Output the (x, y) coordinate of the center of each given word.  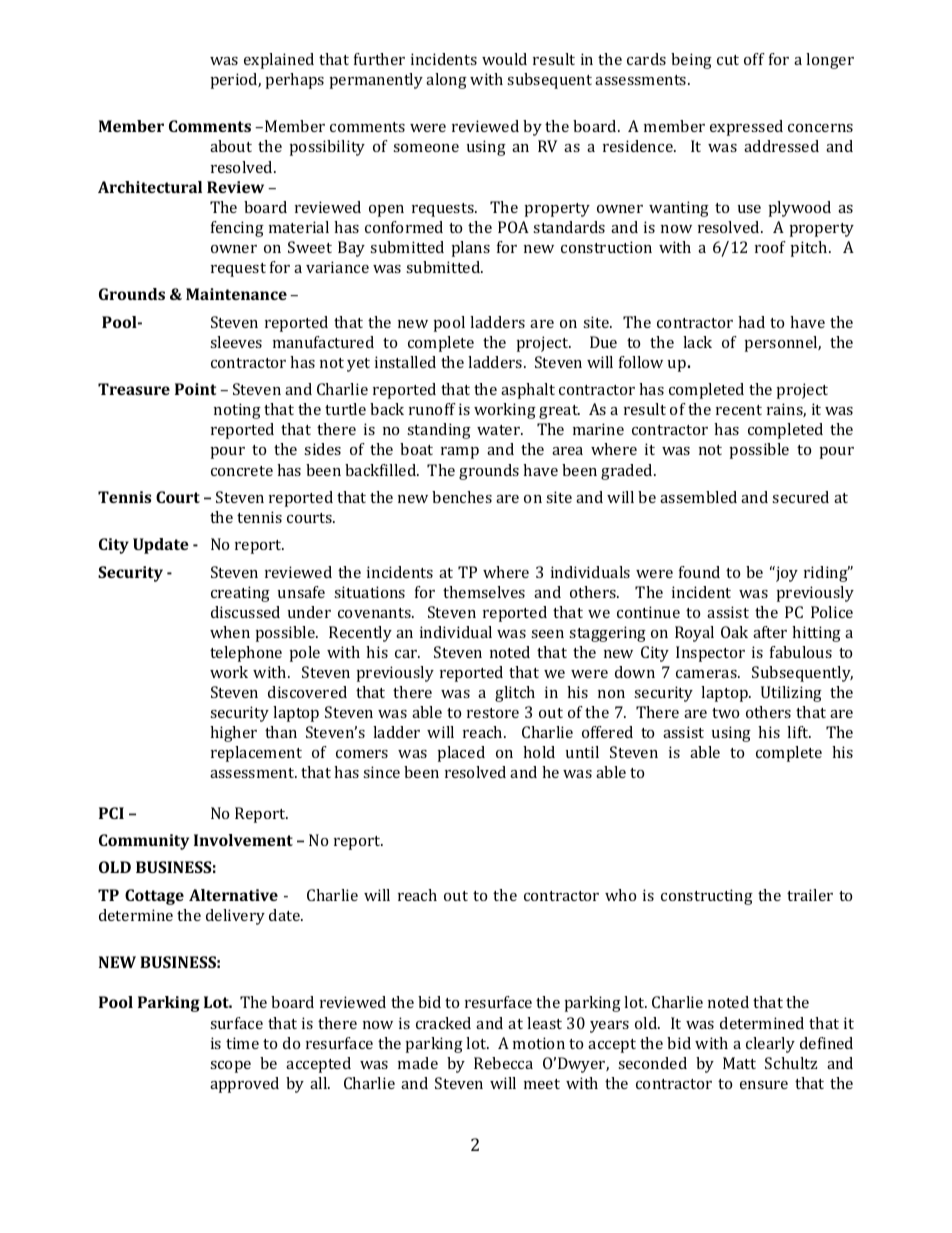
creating (240, 594)
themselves (484, 592)
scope (230, 1067)
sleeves (236, 342)
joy (786, 574)
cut (728, 60)
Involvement (243, 840)
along (446, 81)
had (751, 322)
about (231, 146)
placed (461, 754)
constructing (707, 897)
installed (405, 362)
